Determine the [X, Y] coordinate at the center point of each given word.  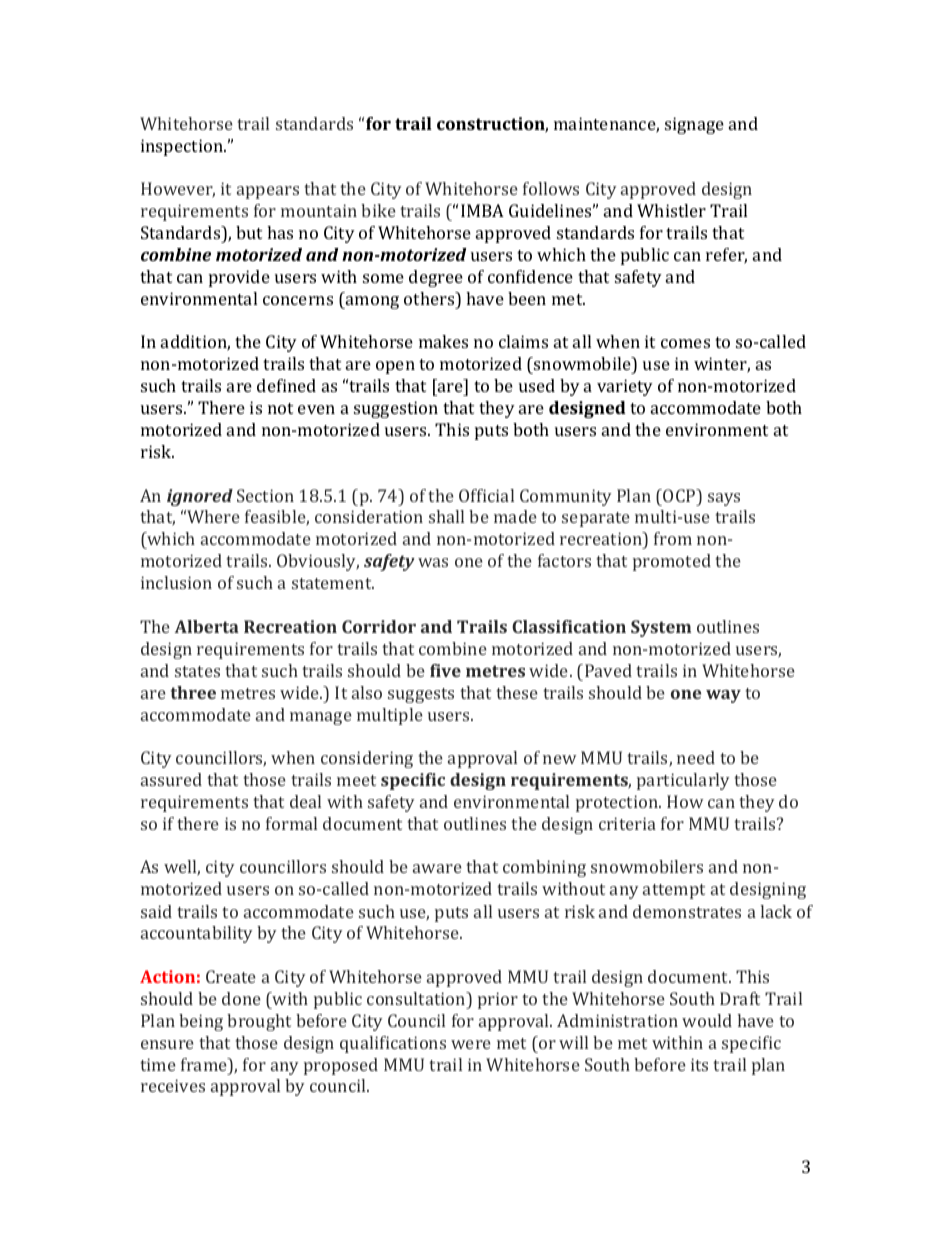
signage [694, 125]
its [699, 1064]
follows [551, 188]
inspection [183, 147]
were [471, 1044]
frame [205, 1064]
